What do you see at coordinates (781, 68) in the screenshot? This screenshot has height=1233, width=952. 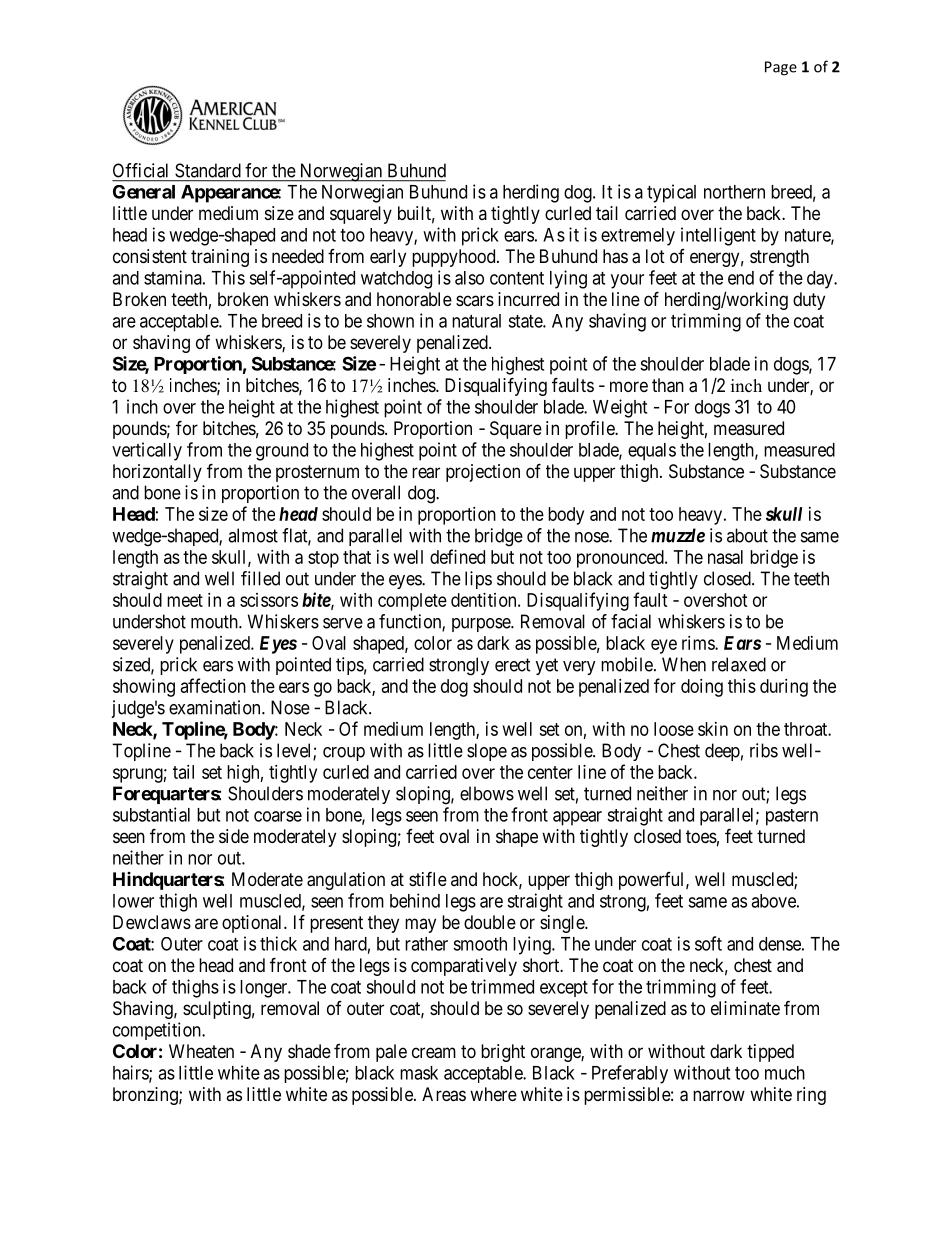 I see `Page` at bounding box center [781, 68].
